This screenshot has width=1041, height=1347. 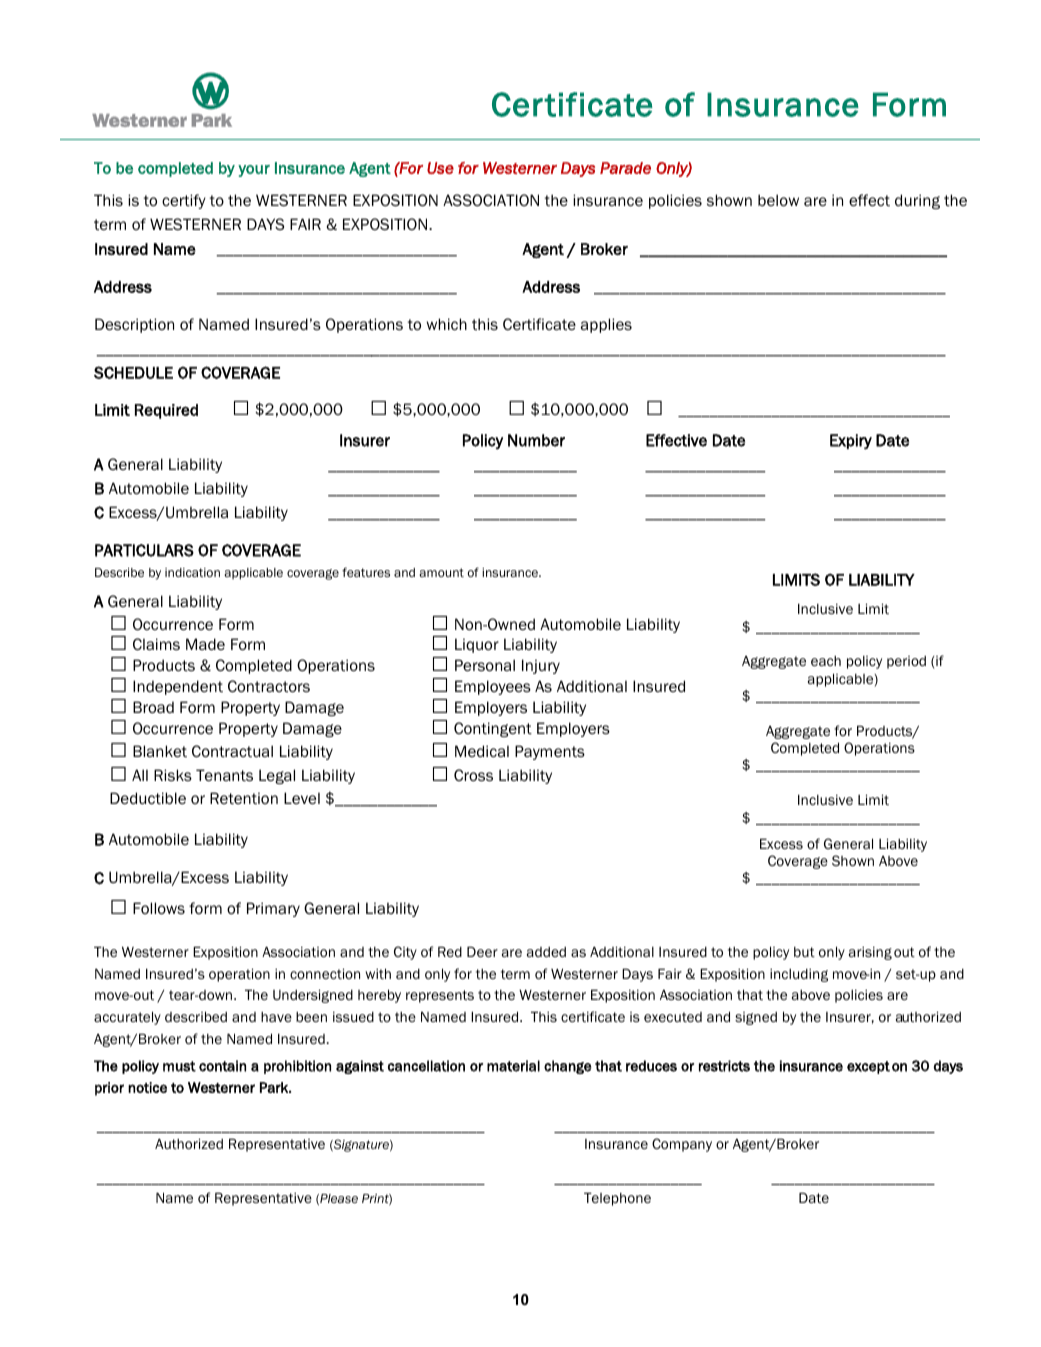 What do you see at coordinates (778, 200) in the screenshot?
I see `below` at bounding box center [778, 200].
